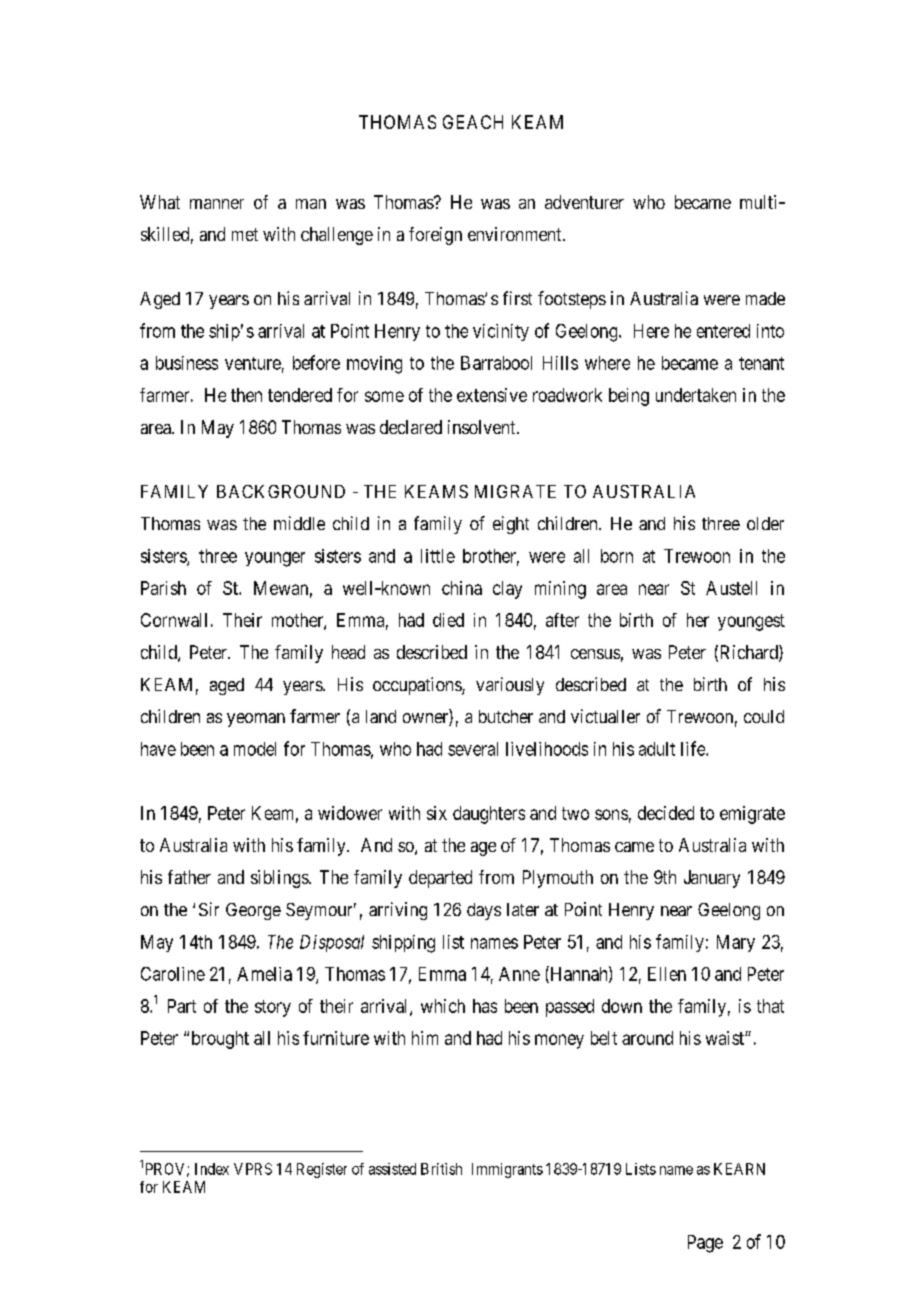 This image has width=924, height=1308. What do you see at coordinates (189, 877) in the image?
I see `father` at bounding box center [189, 877].
